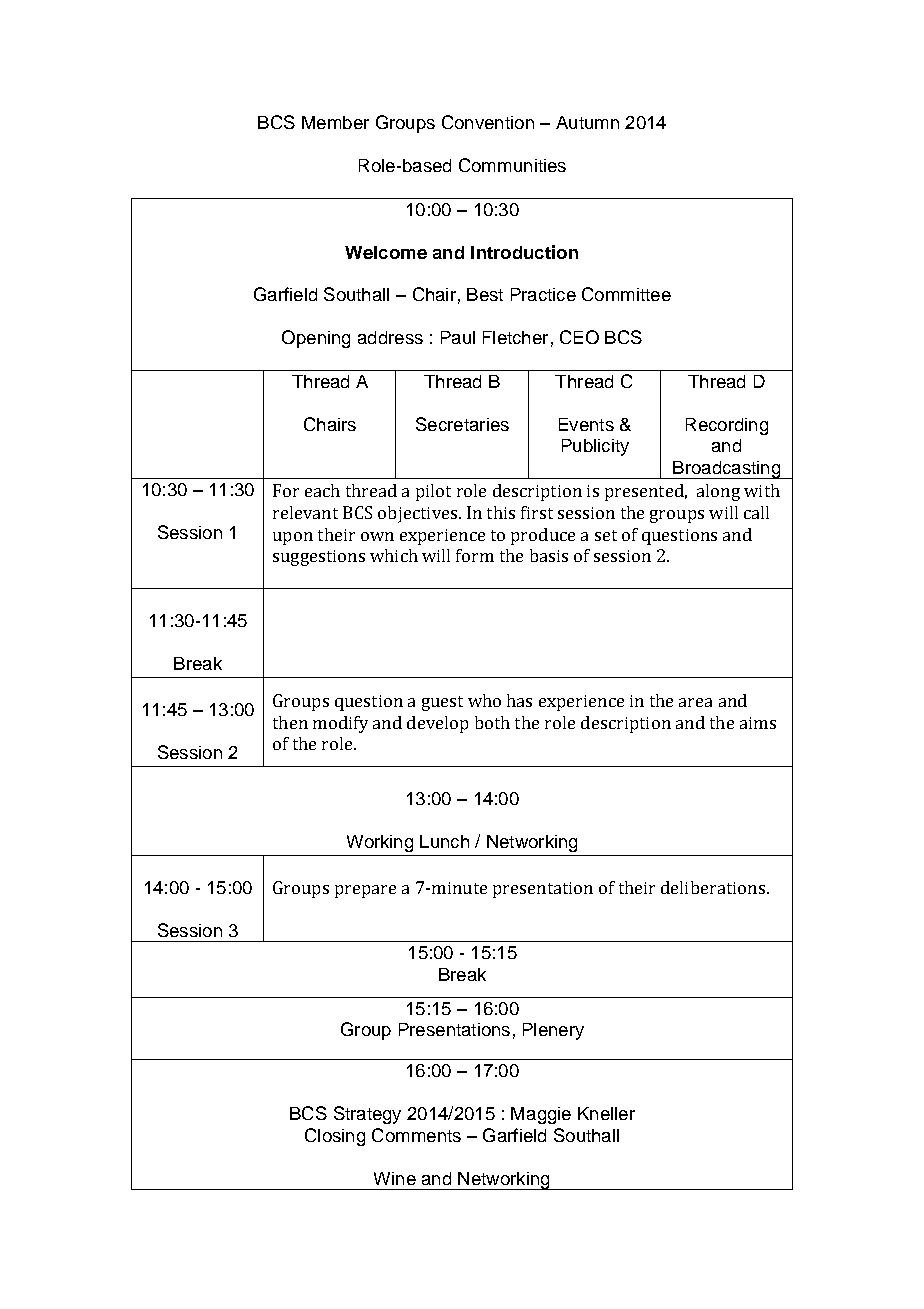  I want to click on modify, so click(340, 724).
